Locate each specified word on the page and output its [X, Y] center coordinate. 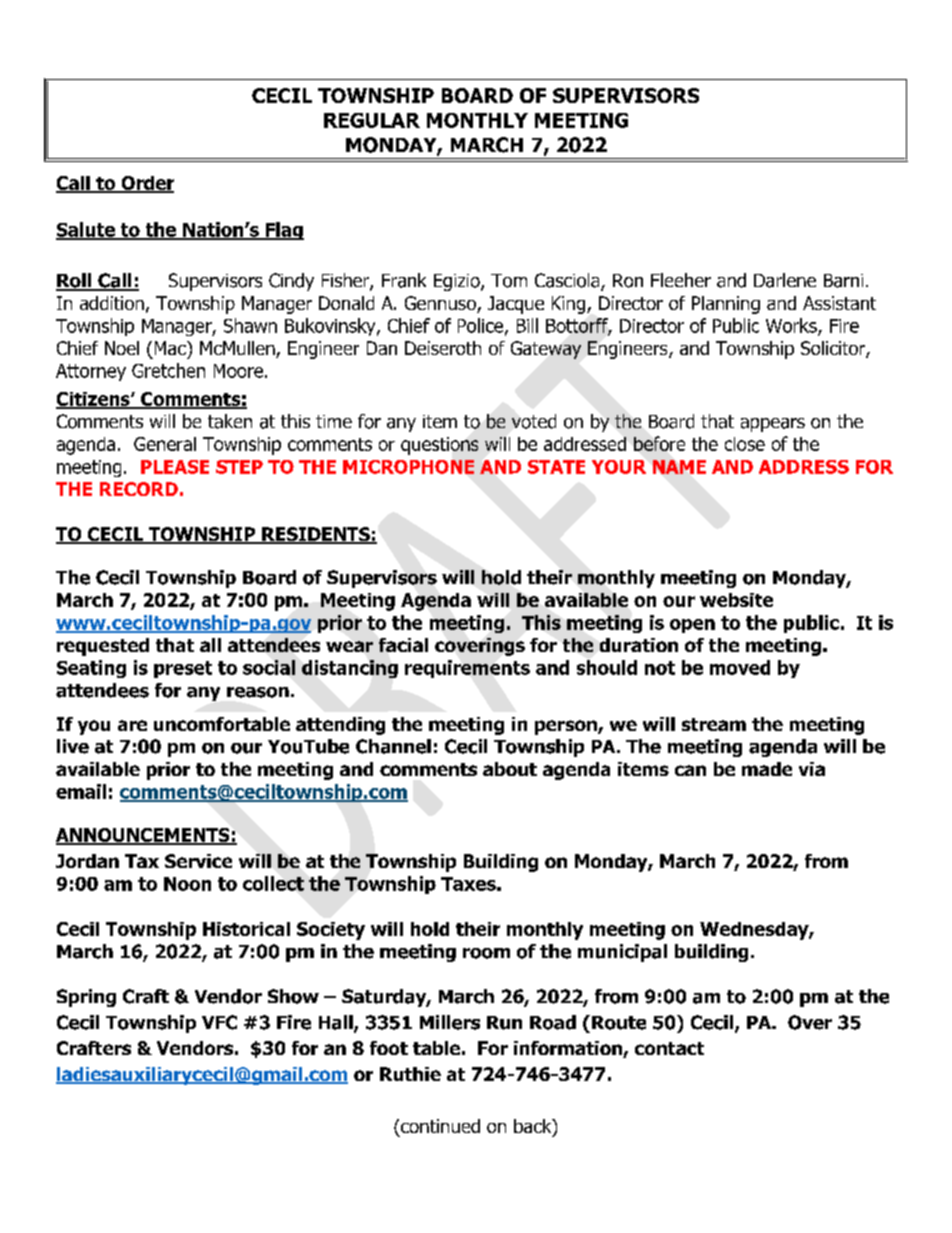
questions [439, 446]
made [767, 769]
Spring [86, 998]
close [745, 444]
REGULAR [372, 120]
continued [440, 1126]
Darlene [785, 280]
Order [146, 184]
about [510, 769]
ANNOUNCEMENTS [144, 836]
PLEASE [175, 467]
